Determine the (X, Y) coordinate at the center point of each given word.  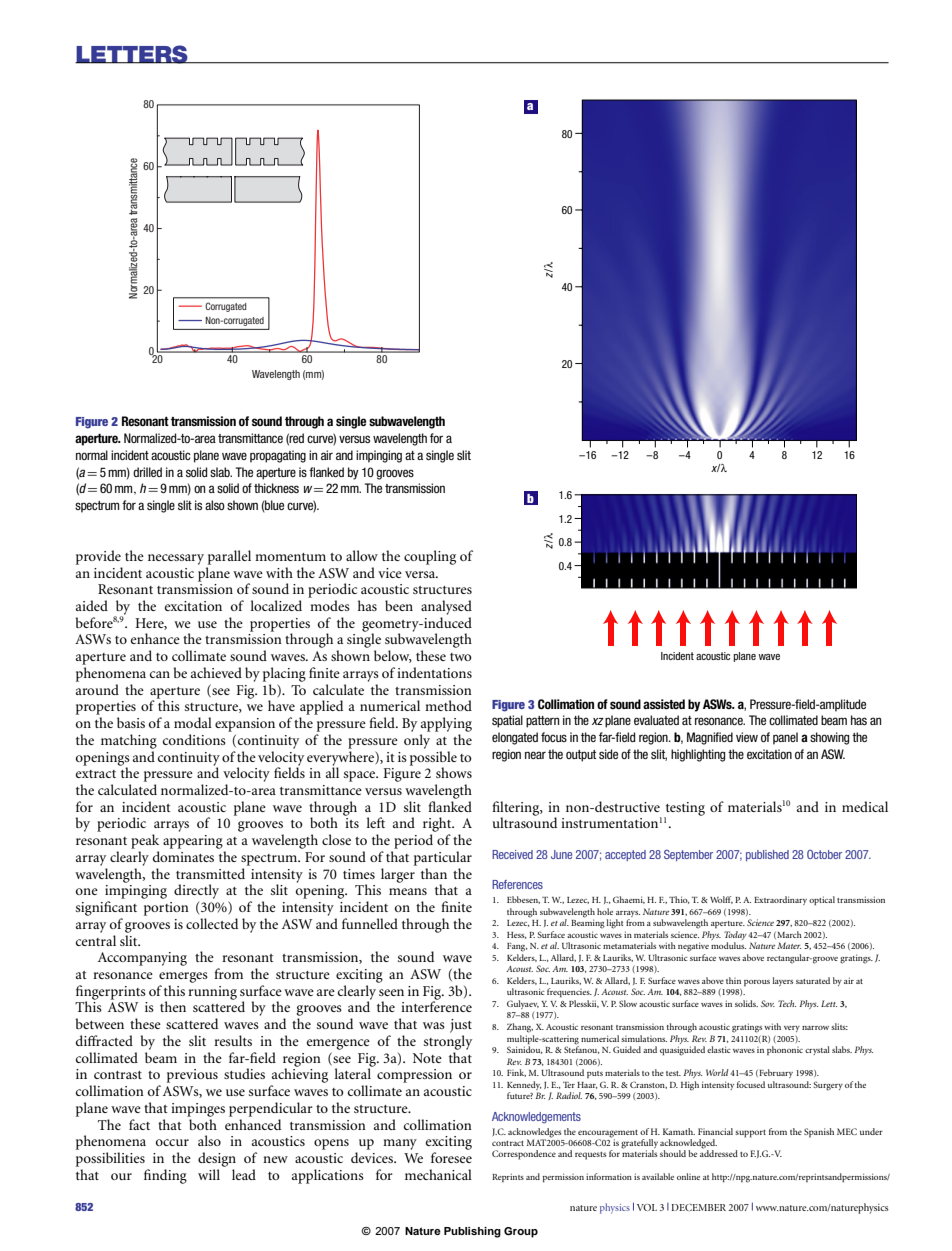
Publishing (472, 1232)
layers (782, 981)
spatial (507, 721)
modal (193, 722)
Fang (517, 947)
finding (165, 1176)
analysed (446, 607)
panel (785, 738)
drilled (147, 472)
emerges (183, 977)
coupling (430, 557)
